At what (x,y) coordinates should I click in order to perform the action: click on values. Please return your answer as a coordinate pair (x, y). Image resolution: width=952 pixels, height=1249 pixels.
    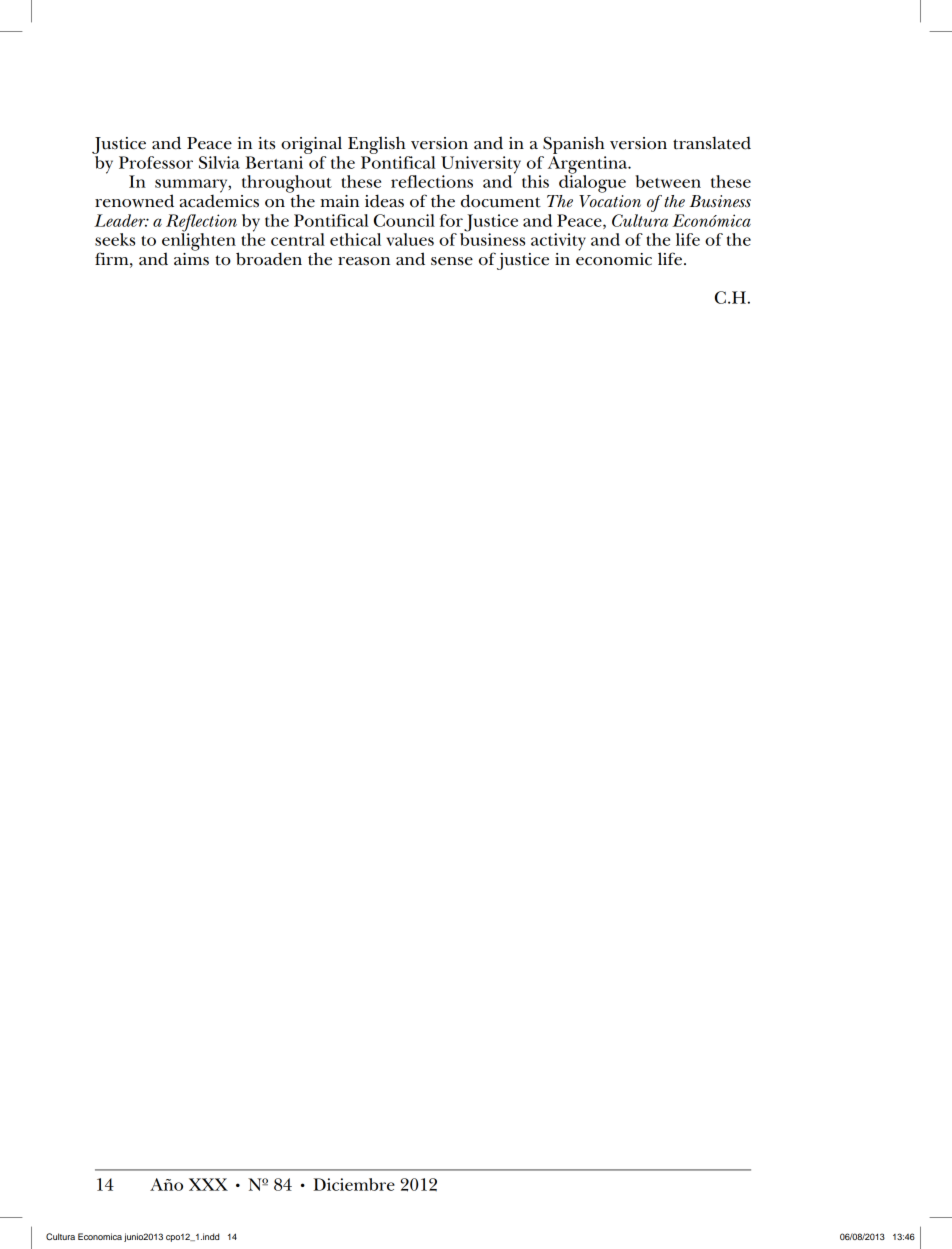
    Looking at the image, I should click on (410, 239).
